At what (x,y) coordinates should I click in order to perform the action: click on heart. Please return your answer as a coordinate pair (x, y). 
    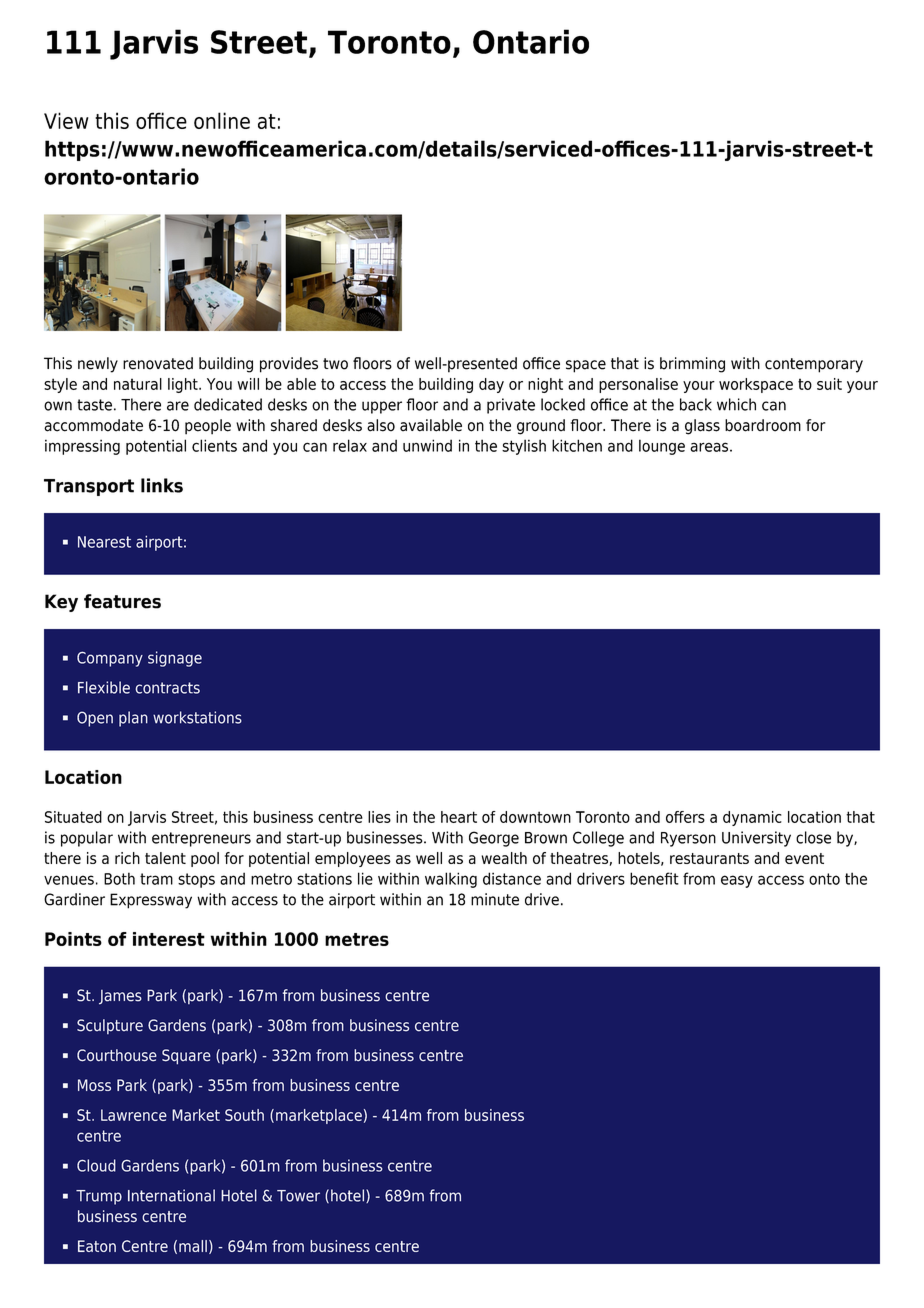
    Looking at the image, I should click on (459, 817).
